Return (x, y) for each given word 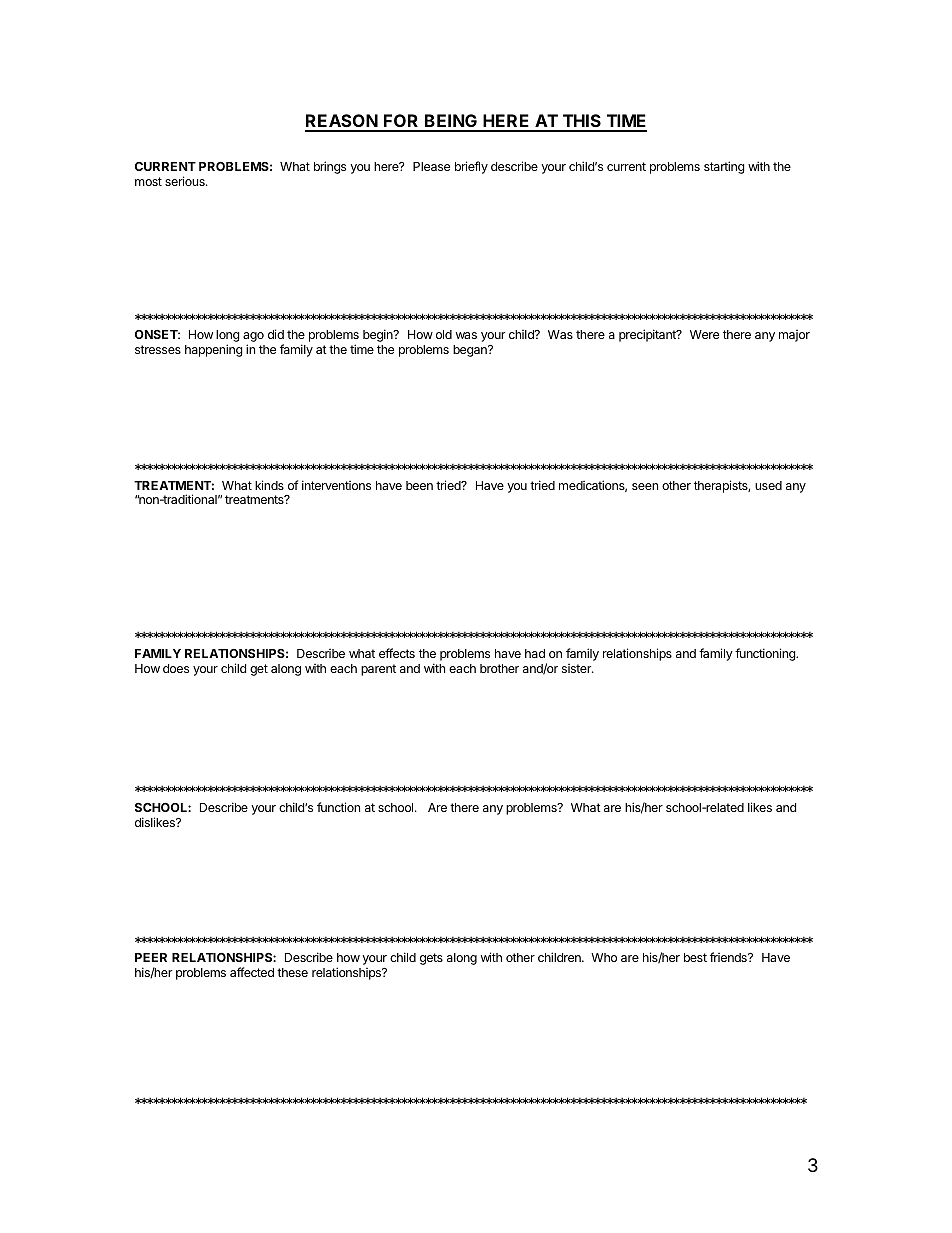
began (471, 351)
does (176, 668)
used (768, 485)
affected (252, 972)
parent (378, 670)
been (419, 485)
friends (729, 957)
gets (431, 959)
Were (704, 334)
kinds (269, 485)
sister (577, 668)
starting (724, 167)
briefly (471, 167)
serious (186, 181)
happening (214, 350)
